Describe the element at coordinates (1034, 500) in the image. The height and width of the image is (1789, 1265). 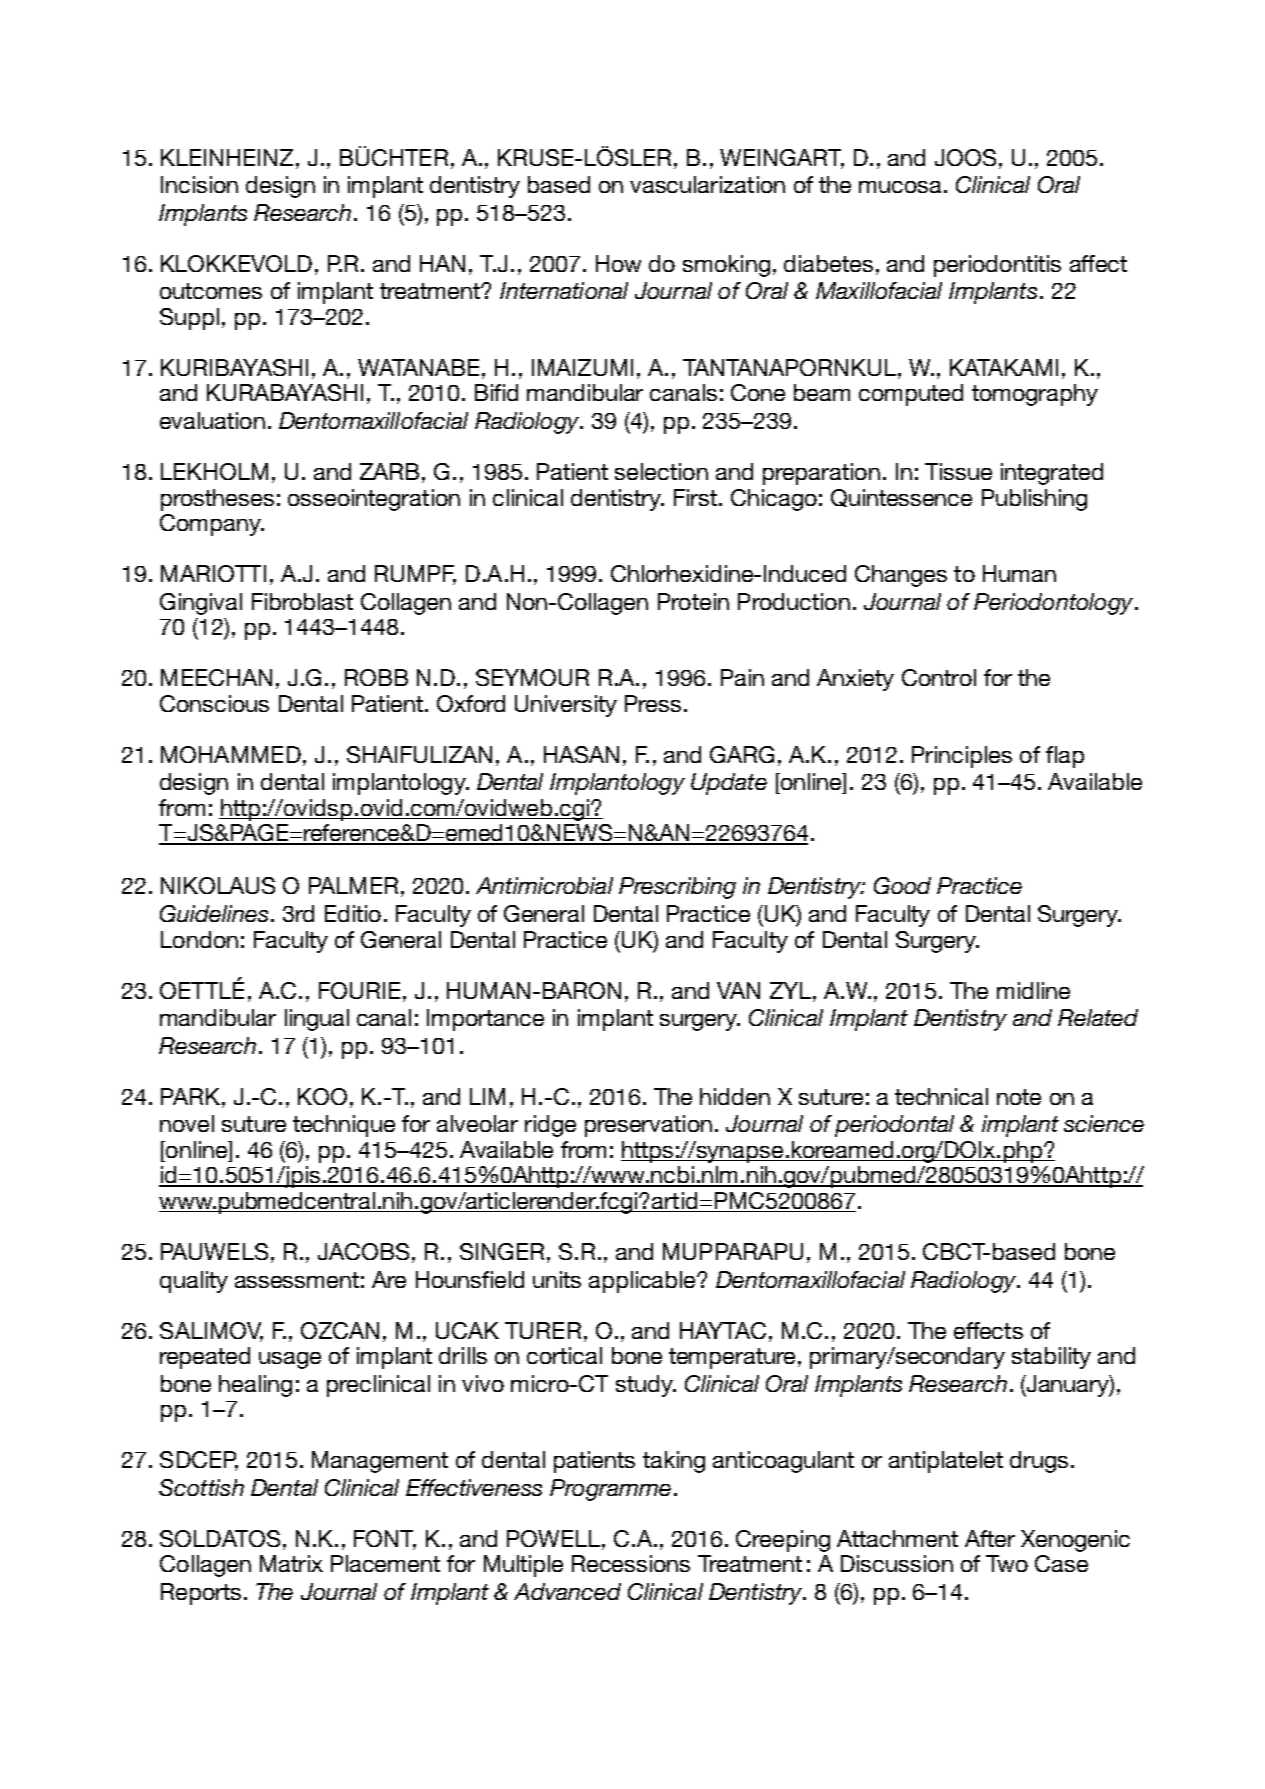
I see `Publishing` at that location.
